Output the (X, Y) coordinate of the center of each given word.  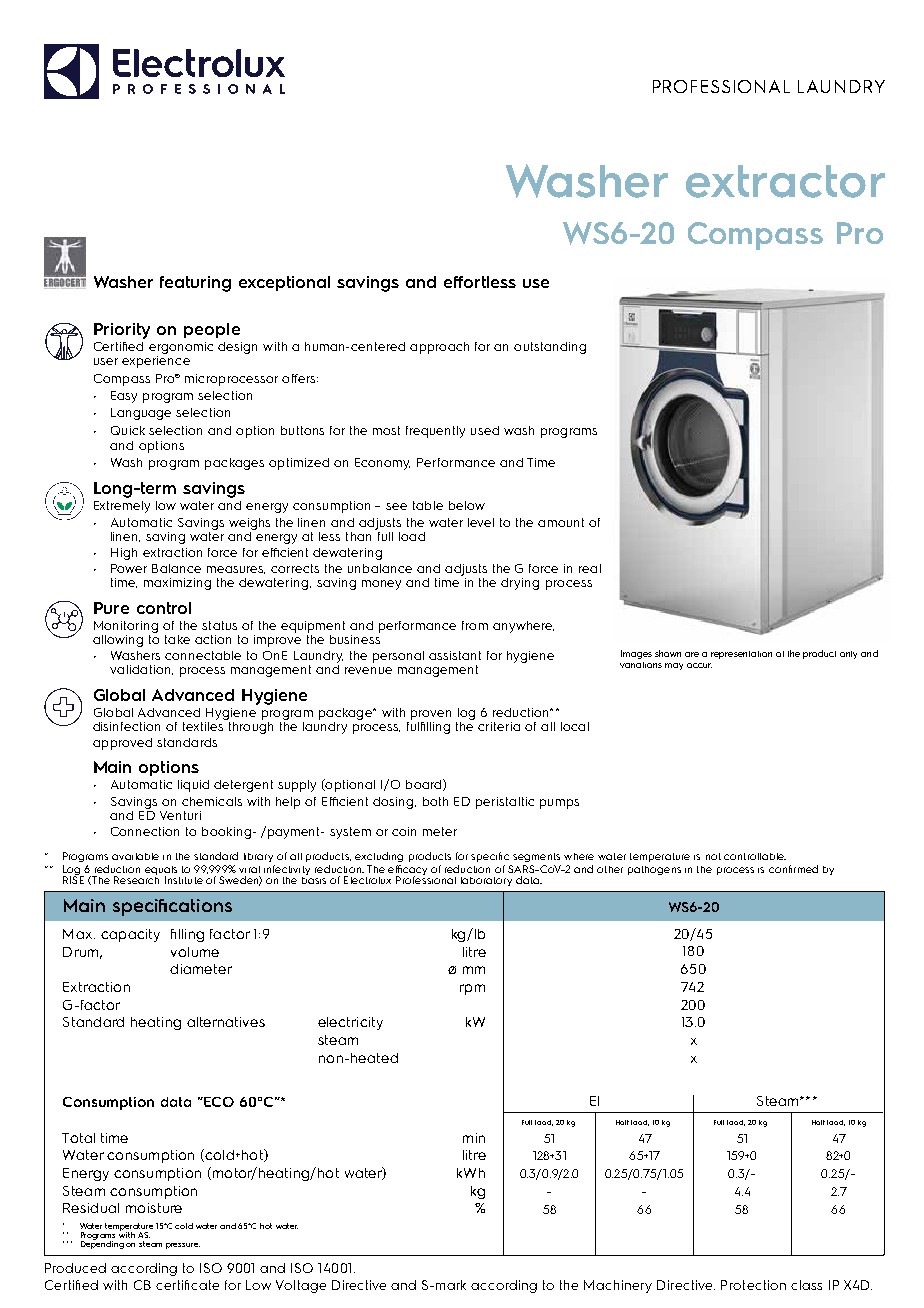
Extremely (122, 507)
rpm (472, 989)
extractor (785, 181)
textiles (204, 725)
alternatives (226, 1022)
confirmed (793, 869)
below (467, 505)
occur (699, 665)
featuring (195, 284)
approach (439, 348)
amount (561, 522)
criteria (499, 726)
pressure (183, 1246)
